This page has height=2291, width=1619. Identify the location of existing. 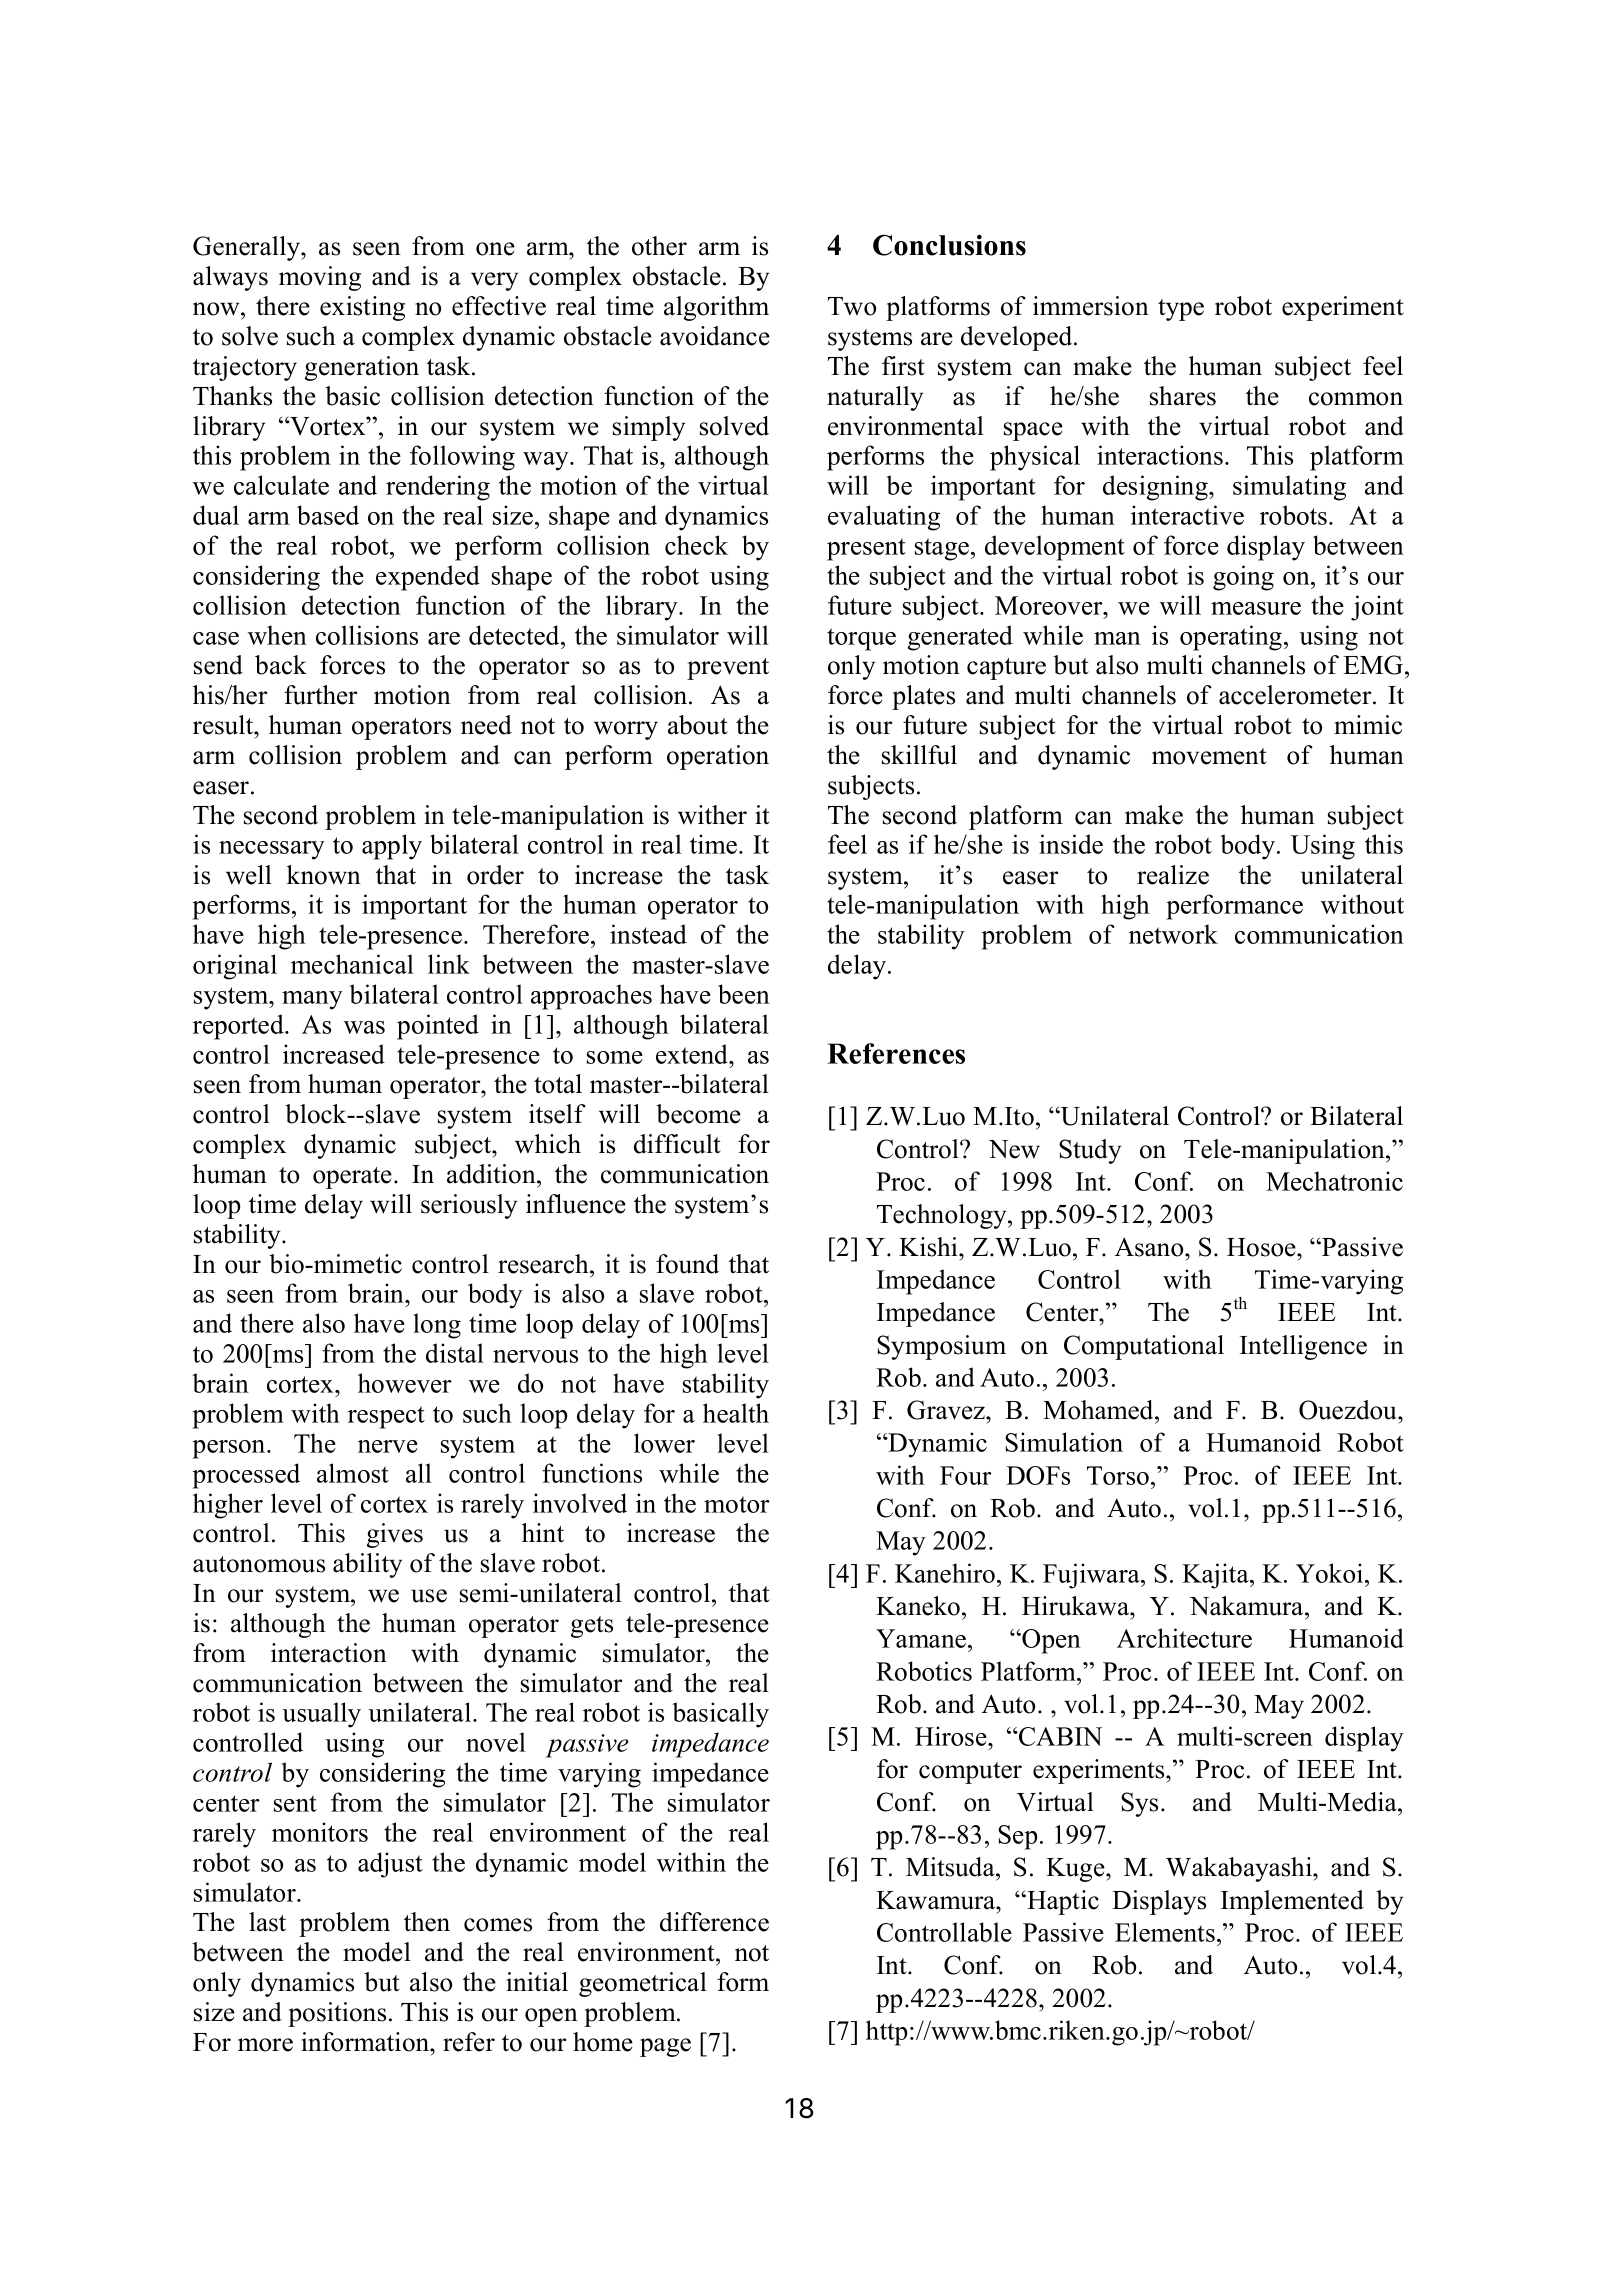
(362, 308).
